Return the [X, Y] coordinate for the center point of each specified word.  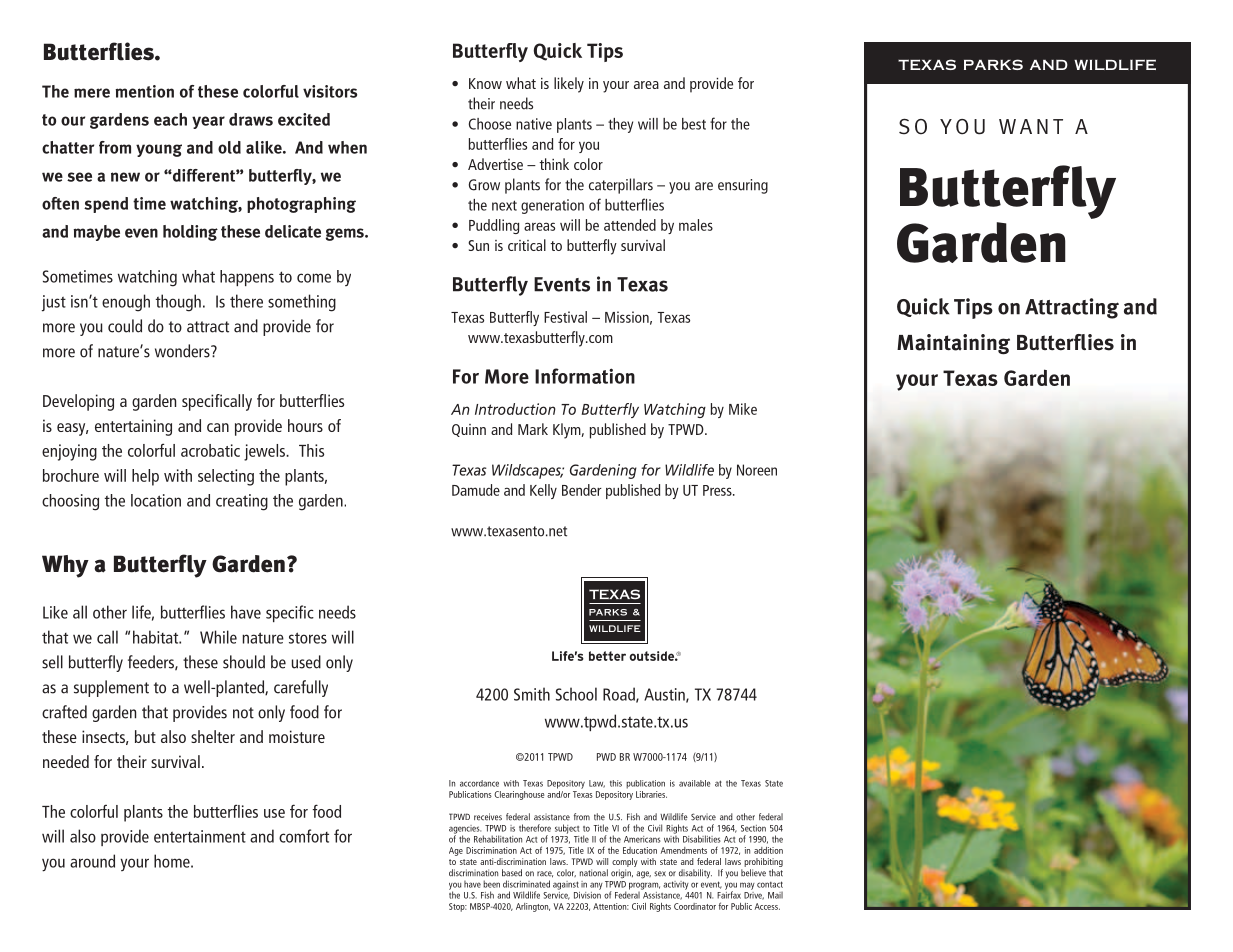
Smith [532, 694]
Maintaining [953, 344]
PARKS [993, 64]
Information [585, 376]
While [218, 637]
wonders [183, 351]
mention [145, 91]
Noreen [757, 470]
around [92, 861]
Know [485, 83]
